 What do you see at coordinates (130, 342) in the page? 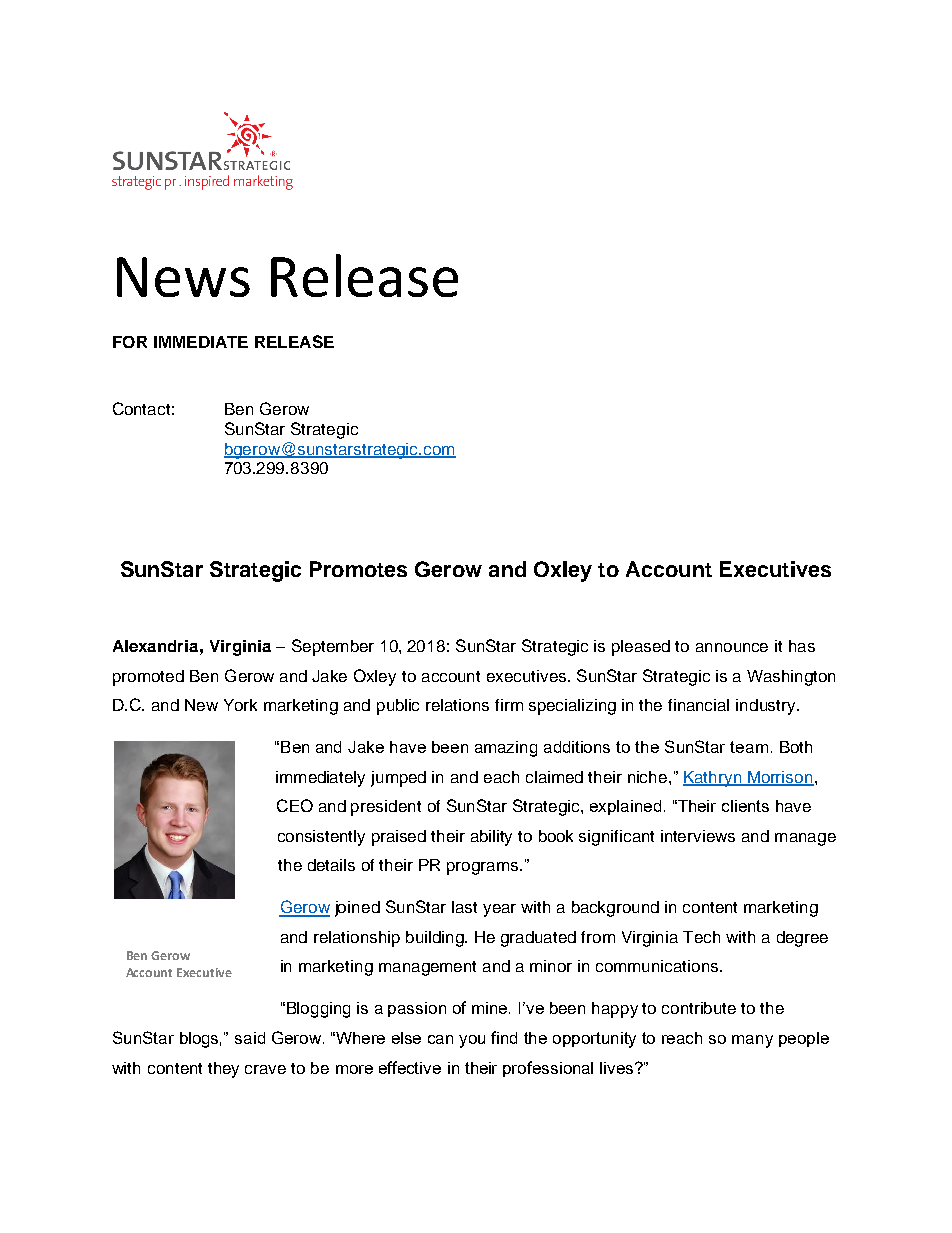
I see `FOR` at bounding box center [130, 342].
